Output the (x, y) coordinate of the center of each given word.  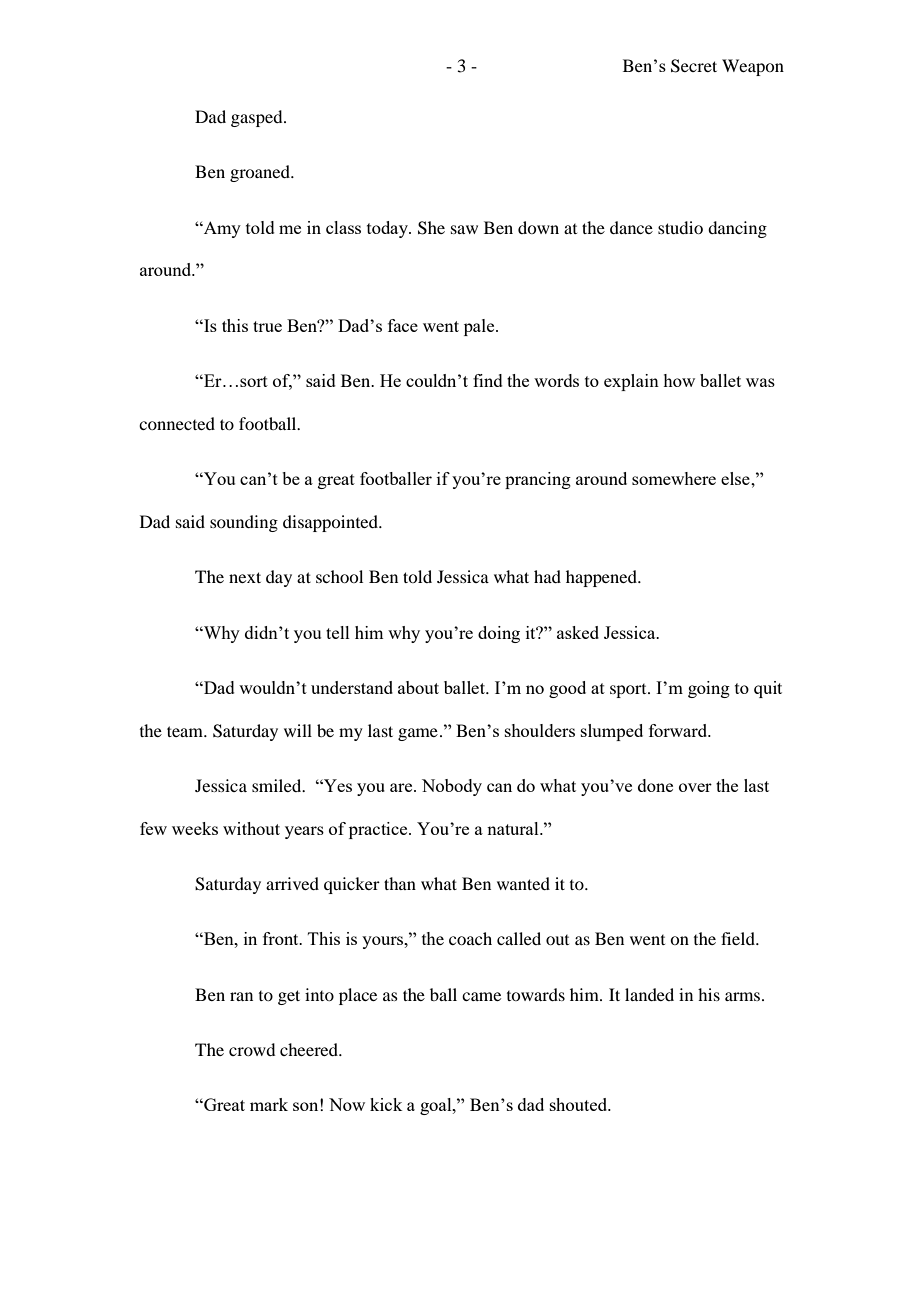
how (679, 380)
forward (679, 730)
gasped (258, 118)
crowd (252, 1049)
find (488, 380)
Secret (694, 66)
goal (437, 1106)
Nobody (452, 787)
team (186, 731)
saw (464, 229)
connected (177, 423)
